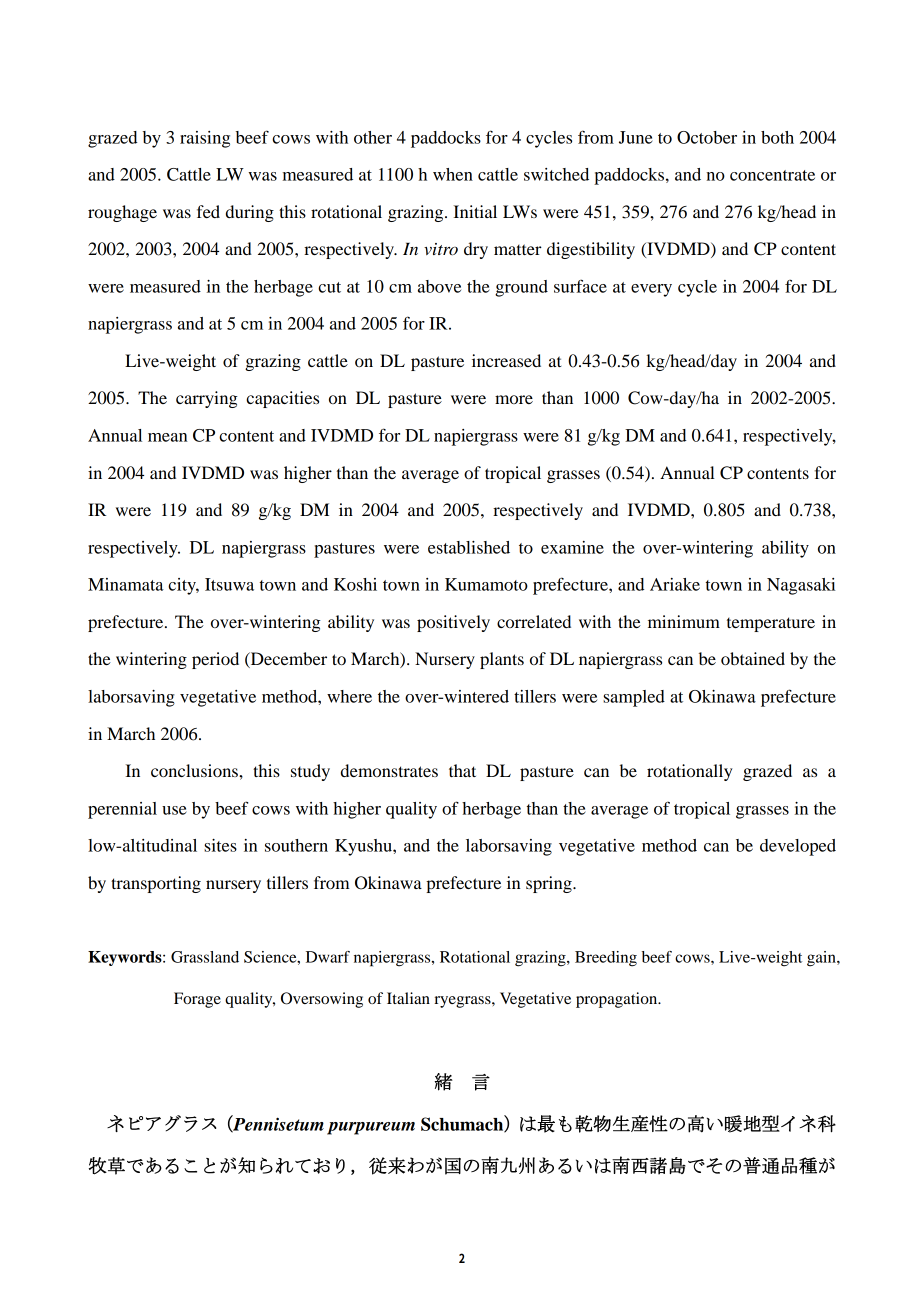  What do you see at coordinates (453, 174) in the screenshot?
I see `when` at bounding box center [453, 174].
